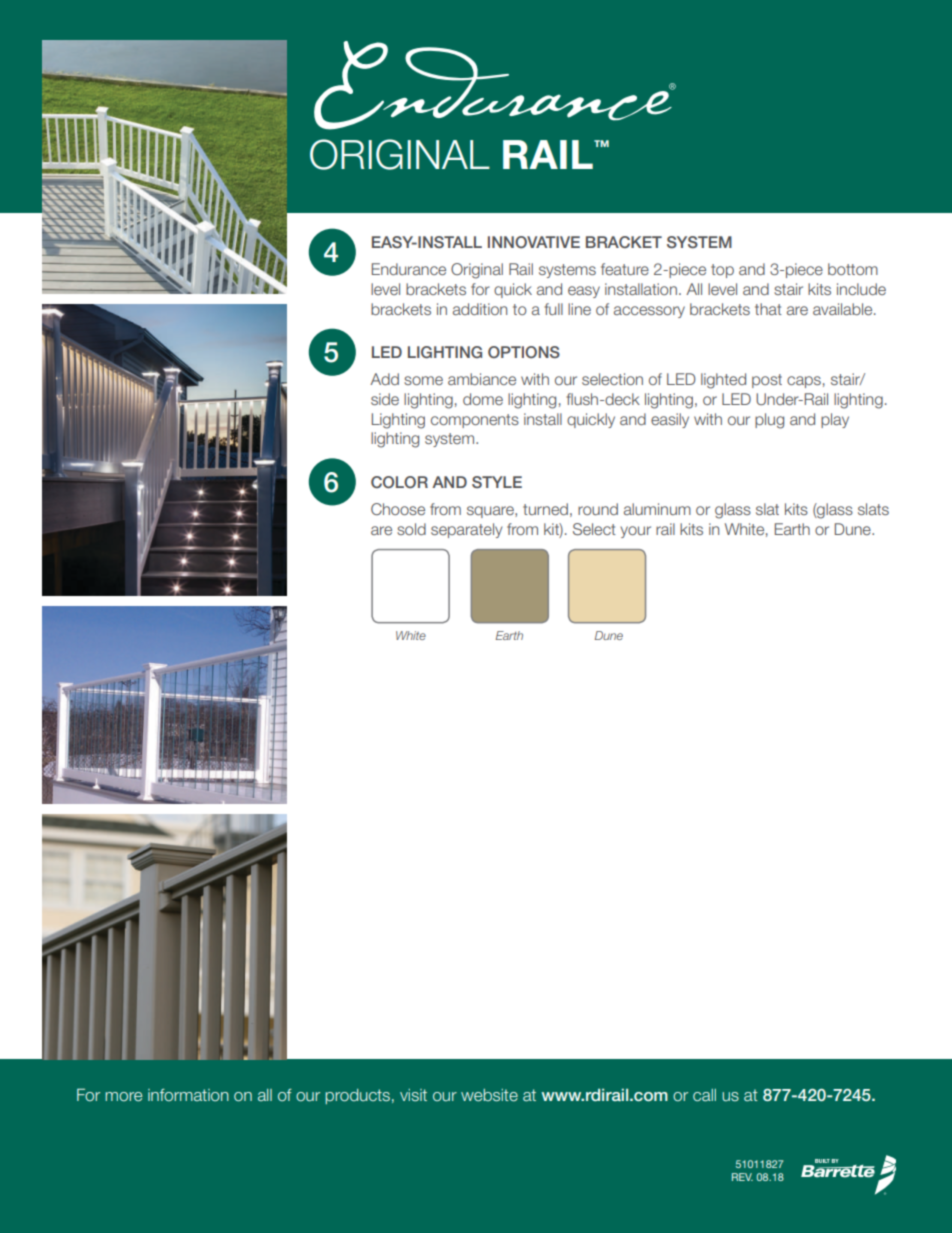 The image size is (952, 1233). I want to click on Endurance, so click(409, 269).
